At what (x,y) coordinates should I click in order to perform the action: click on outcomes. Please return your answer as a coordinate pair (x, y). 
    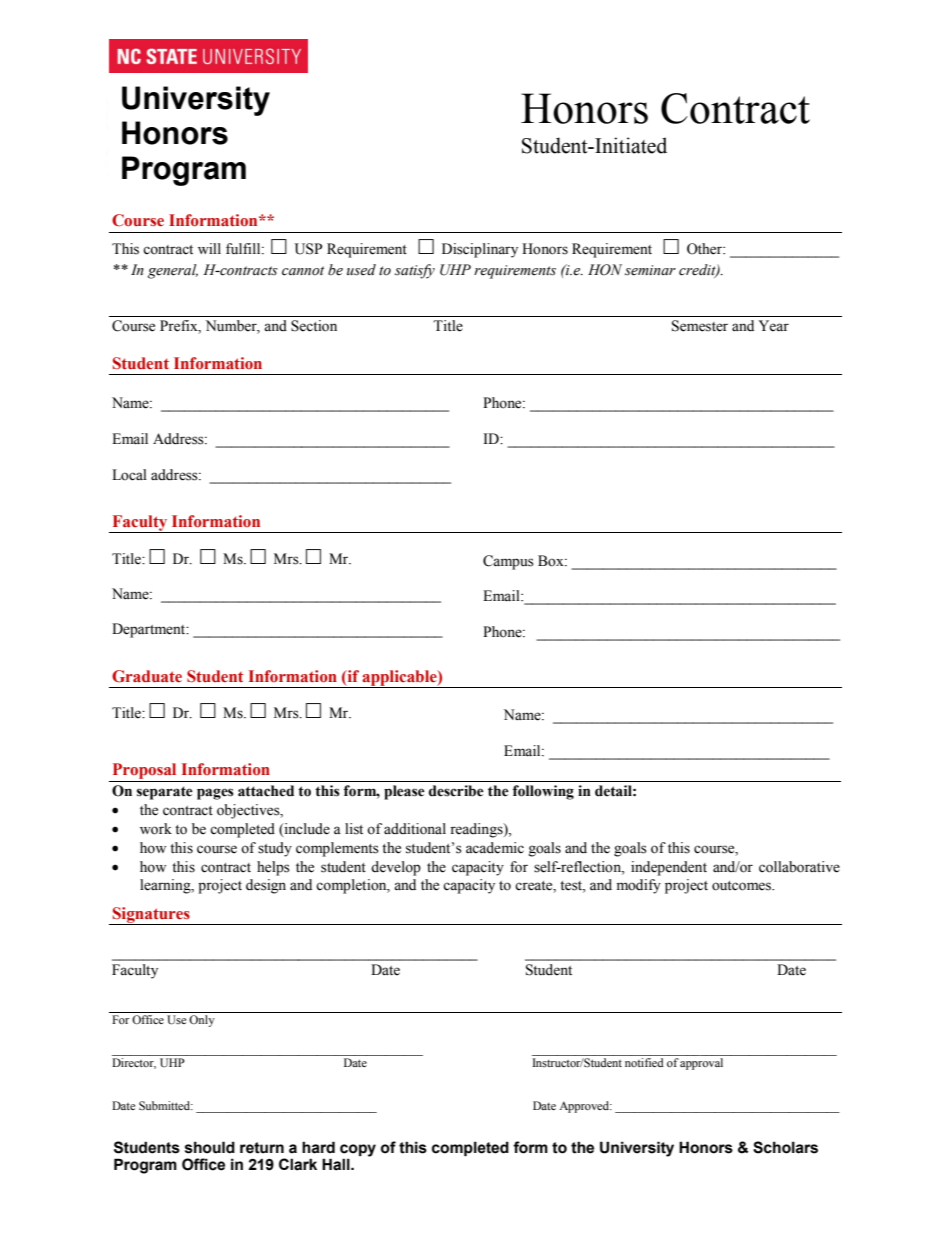
    Looking at the image, I should click on (742, 886).
